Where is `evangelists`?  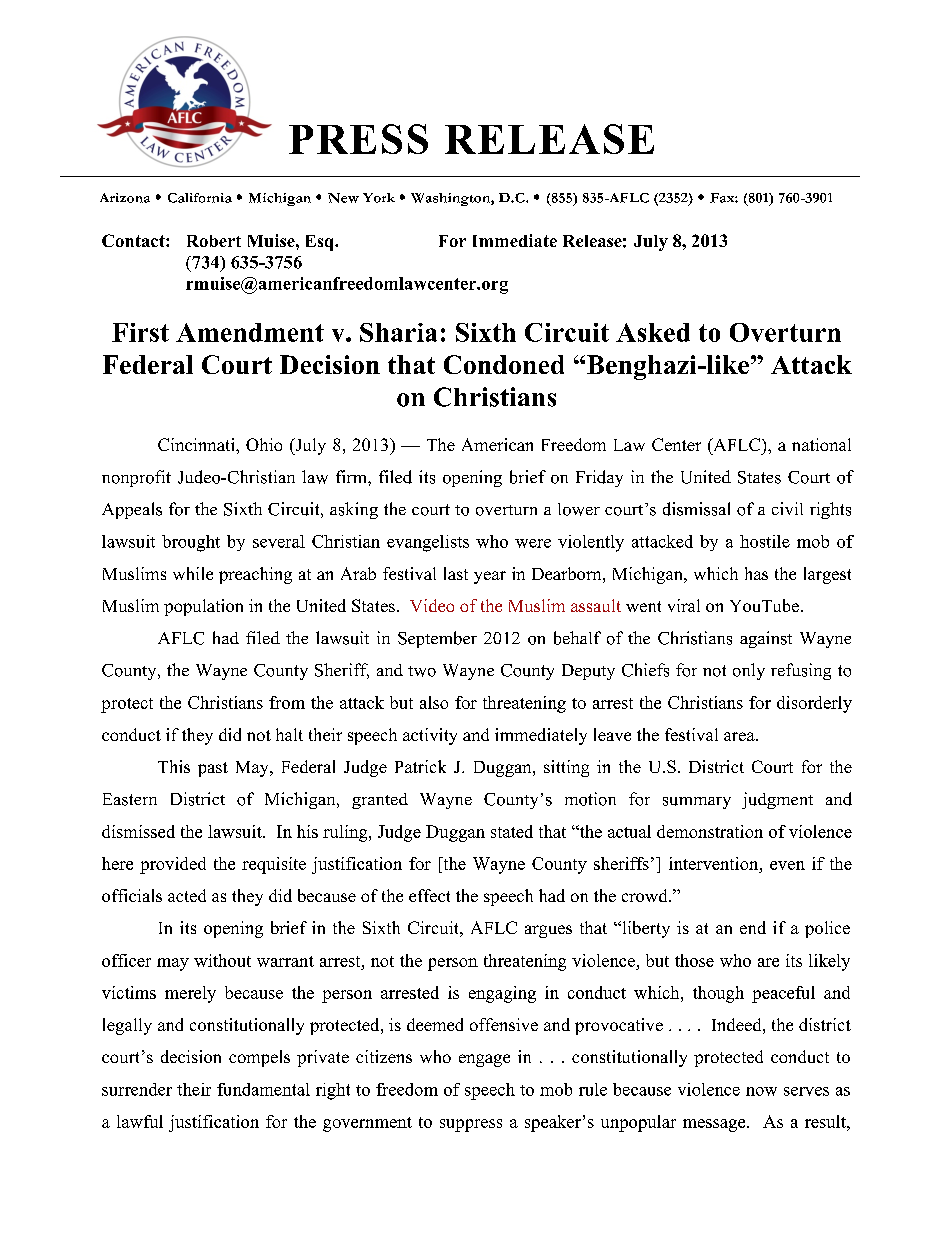
evangelists is located at coordinates (428, 543).
